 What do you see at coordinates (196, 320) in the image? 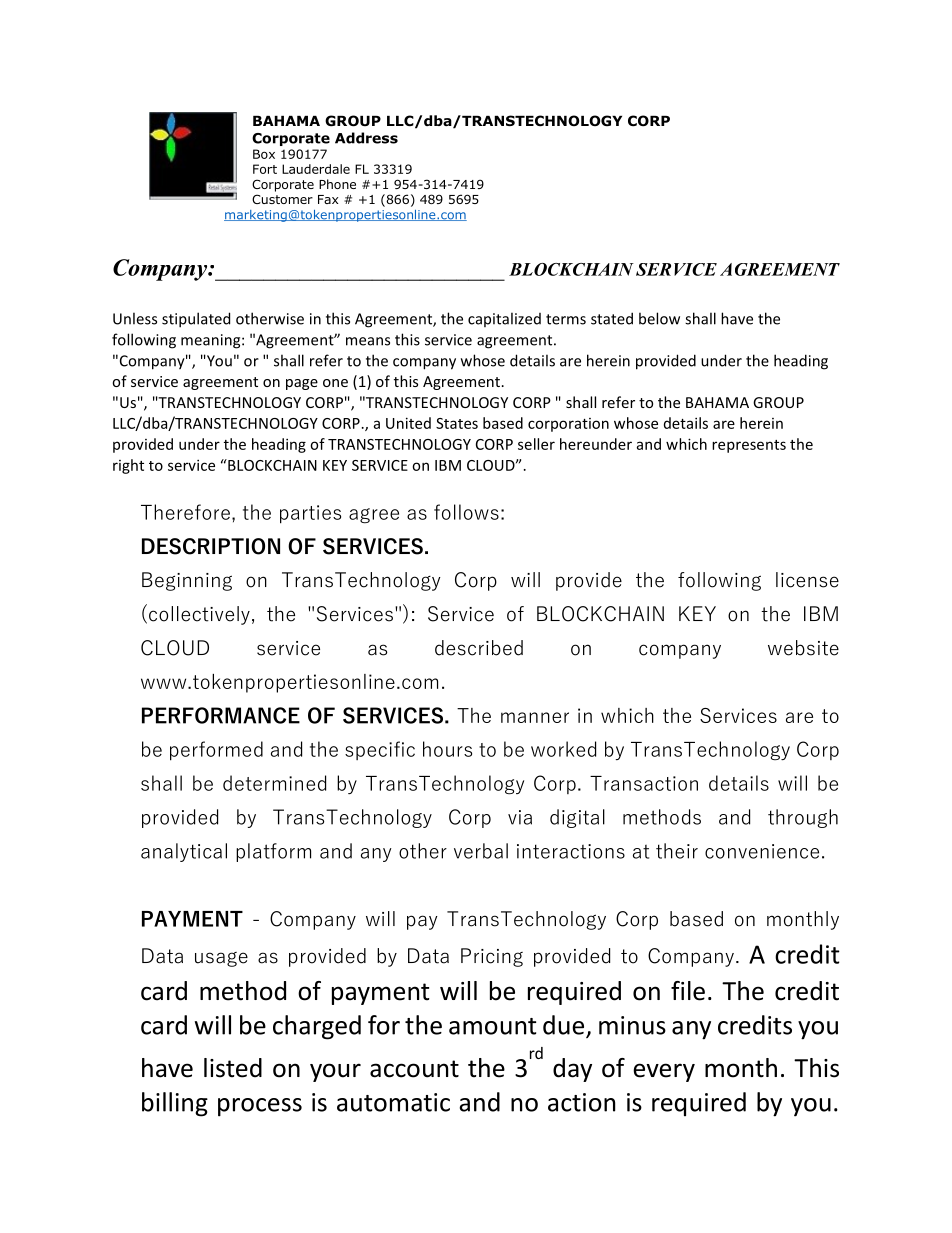
I see `stipulated` at bounding box center [196, 320].
